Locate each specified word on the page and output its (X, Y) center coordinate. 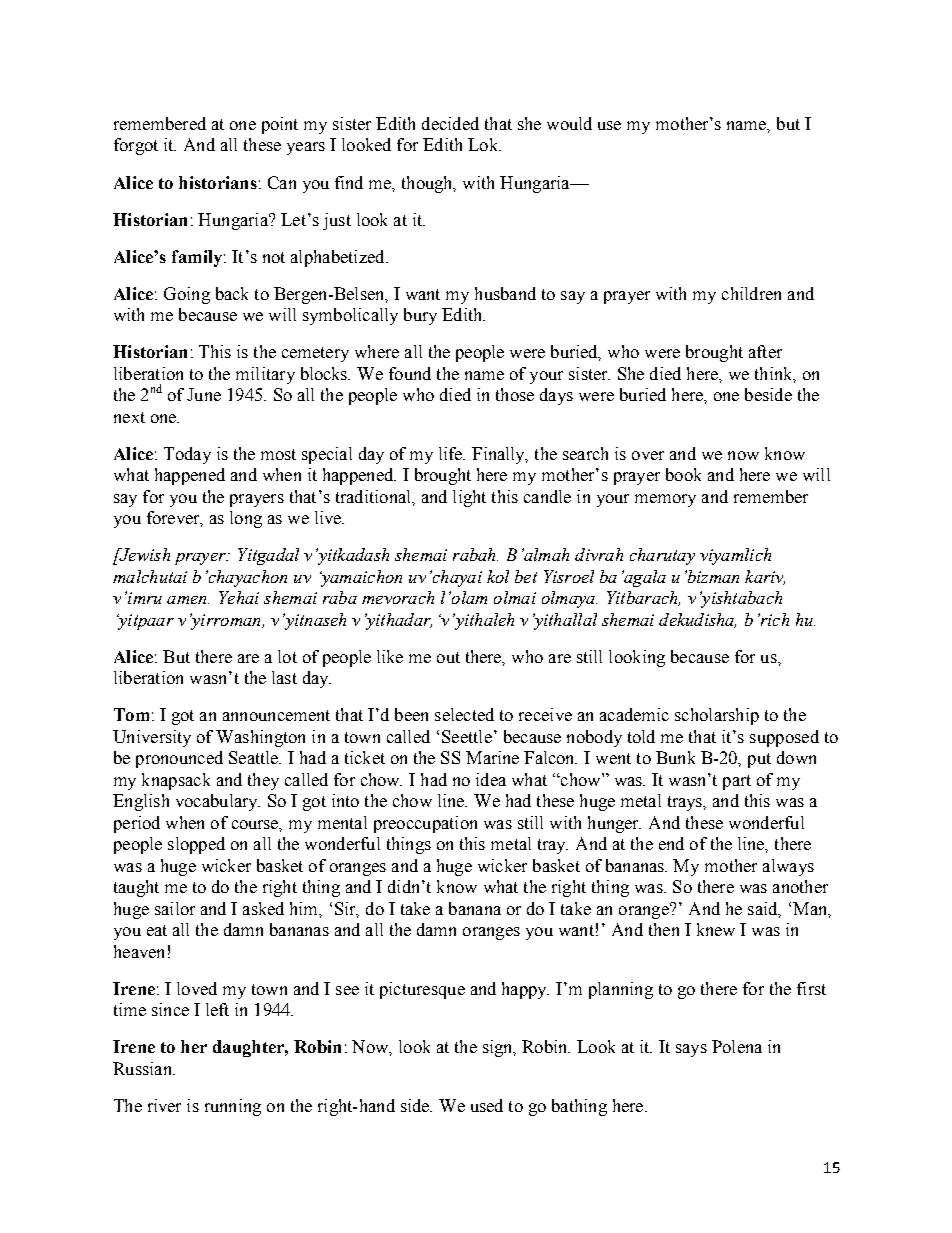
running (233, 1107)
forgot (136, 146)
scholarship (717, 716)
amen (188, 600)
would (569, 123)
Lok (484, 144)
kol (498, 576)
